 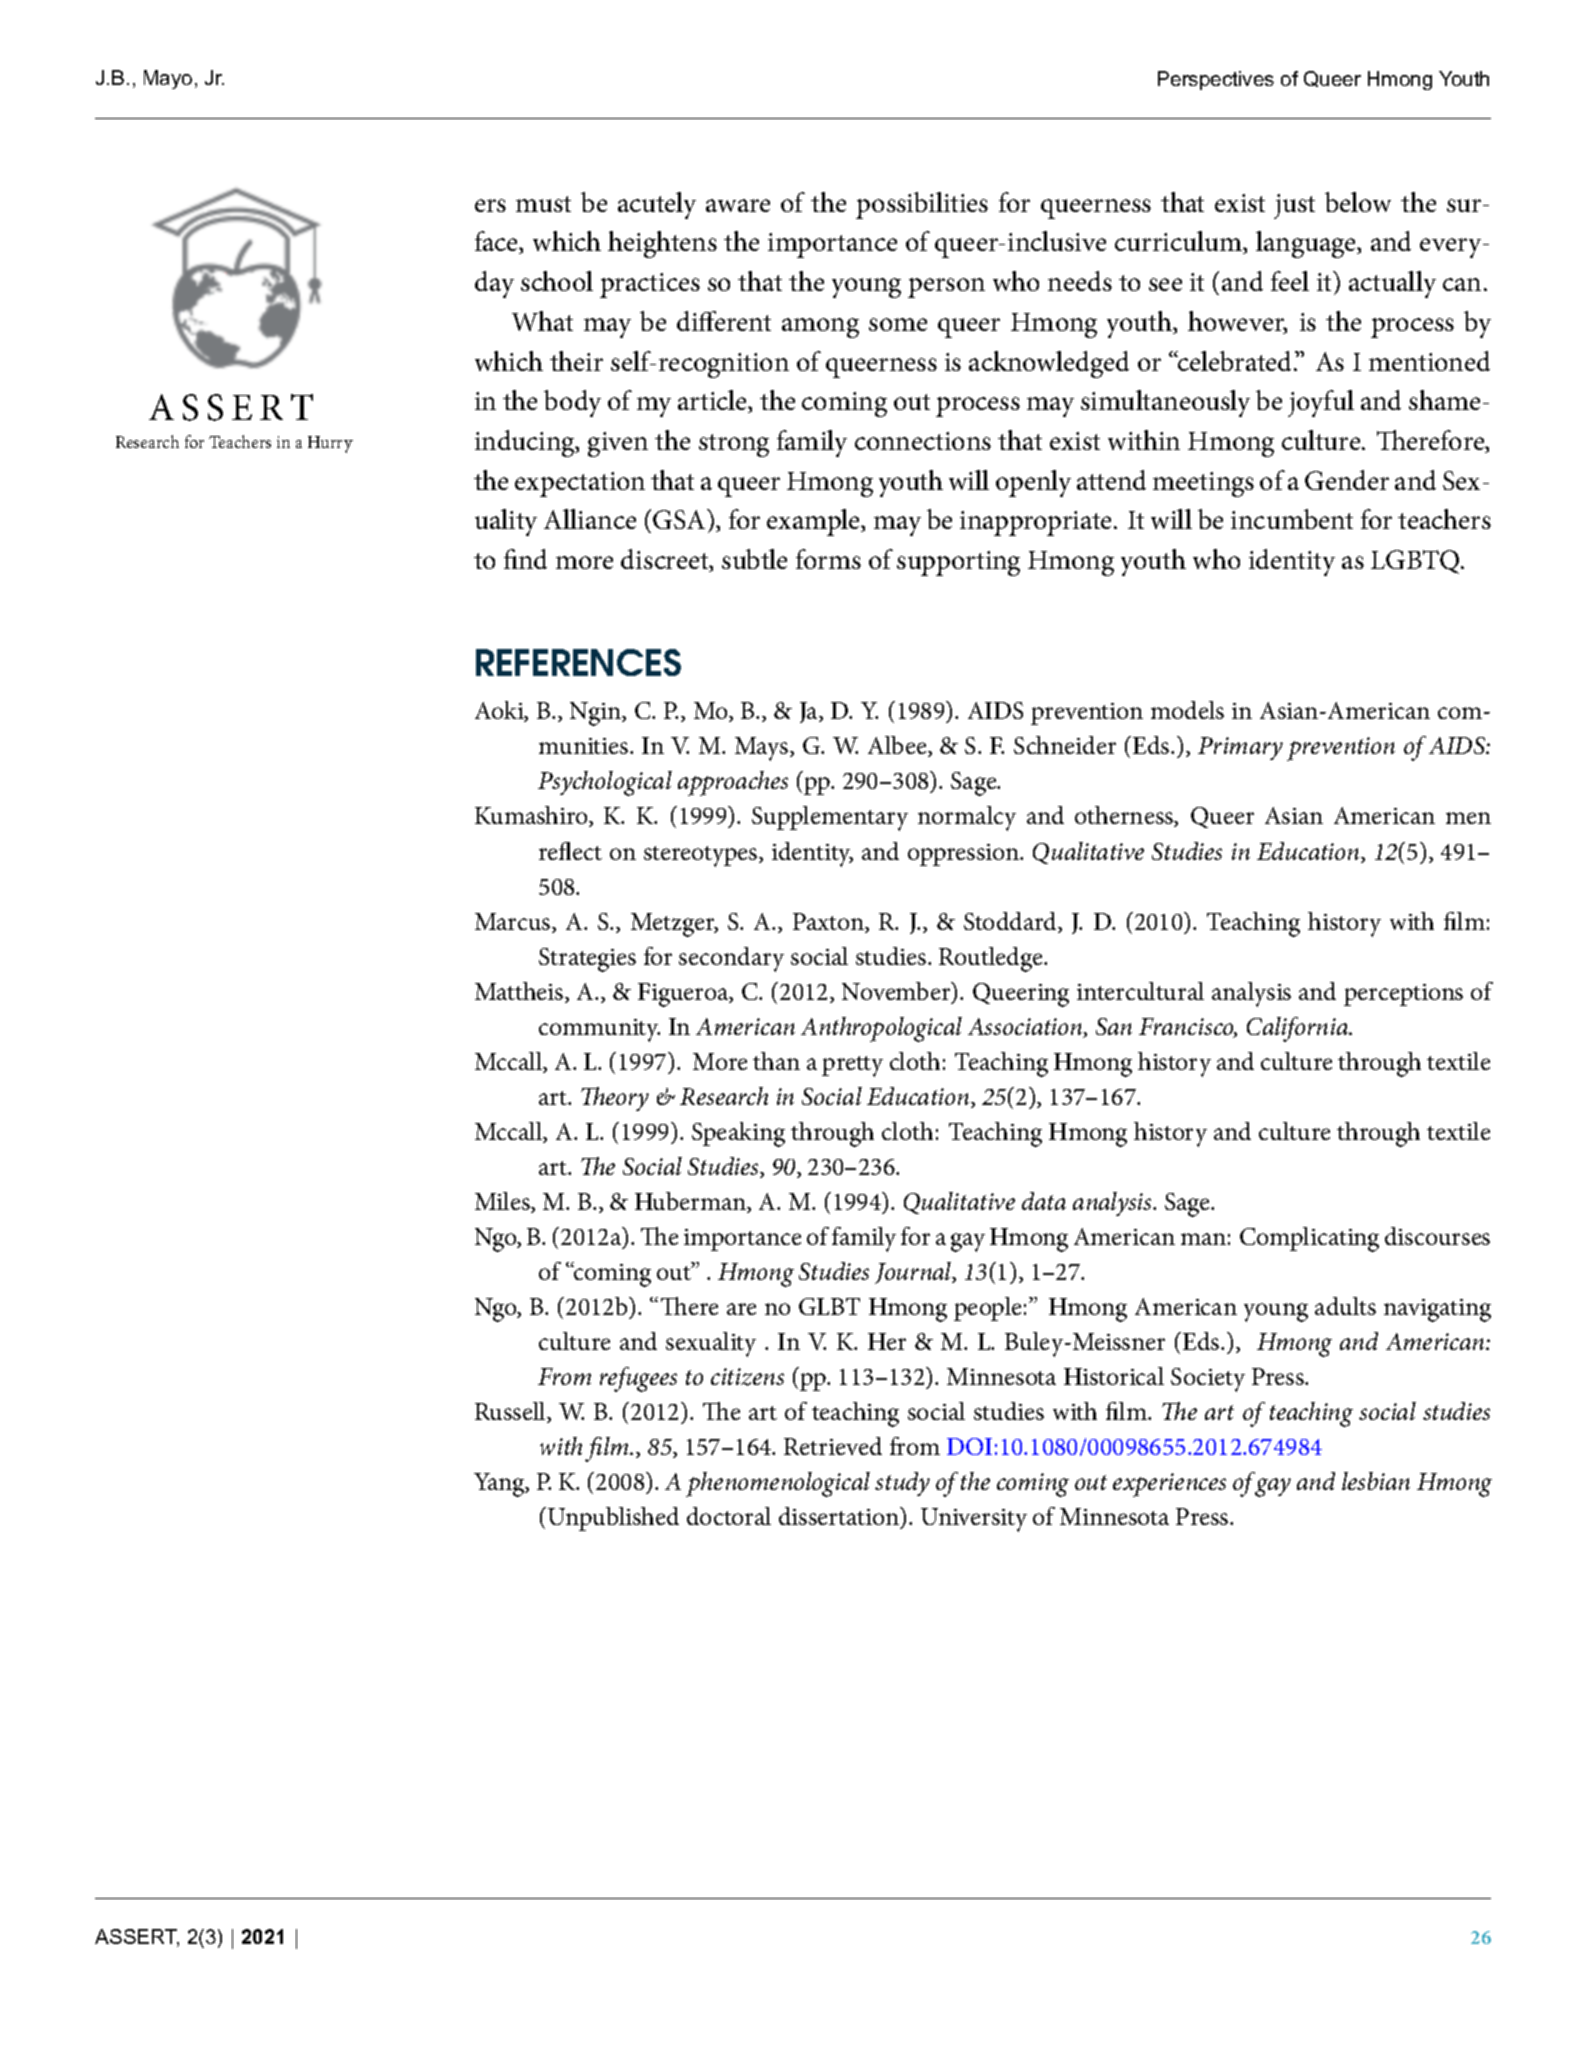 What do you see at coordinates (738, 205) in the screenshot?
I see `aware` at bounding box center [738, 205].
